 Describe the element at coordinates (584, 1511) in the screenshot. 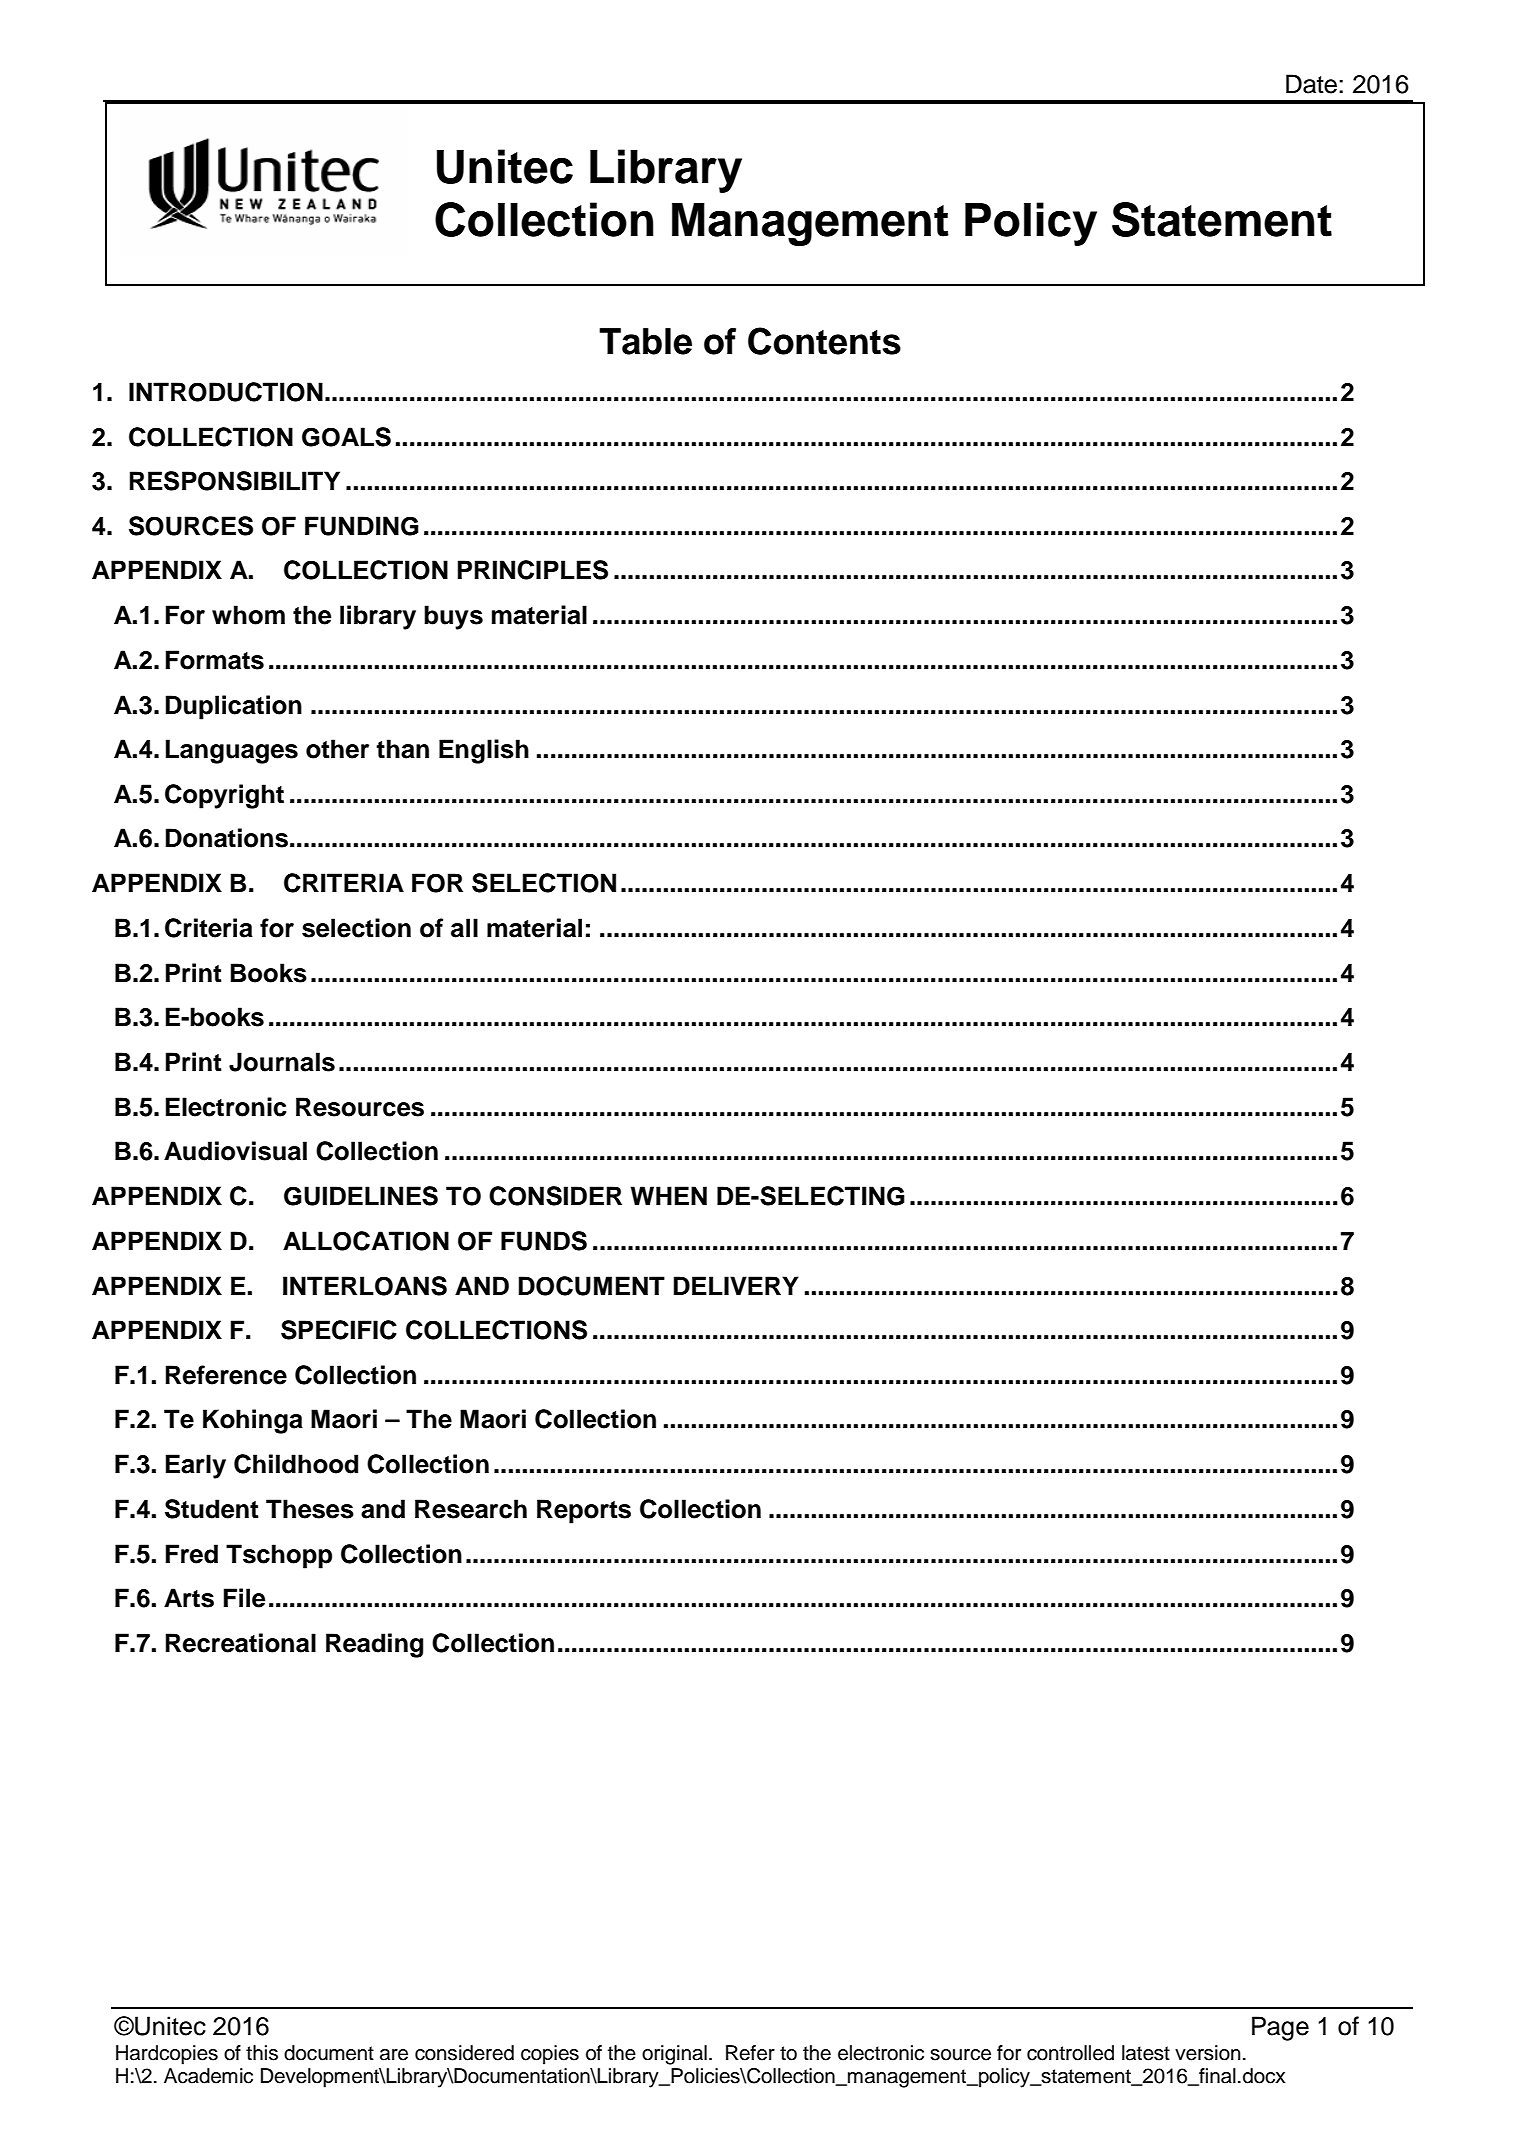

I see `Reports` at that location.
